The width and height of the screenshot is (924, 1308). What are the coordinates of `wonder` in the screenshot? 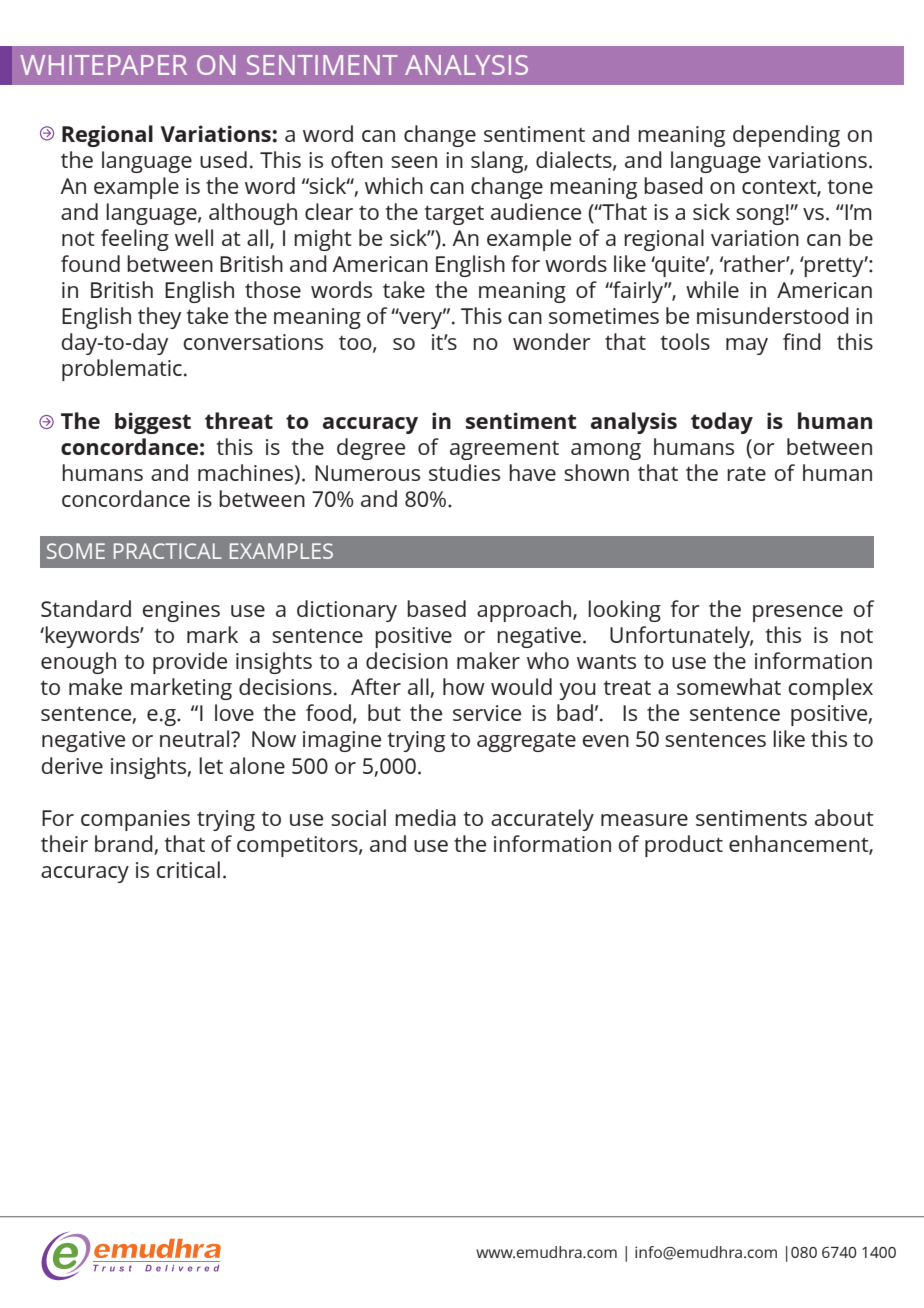 It's located at (552, 341).
